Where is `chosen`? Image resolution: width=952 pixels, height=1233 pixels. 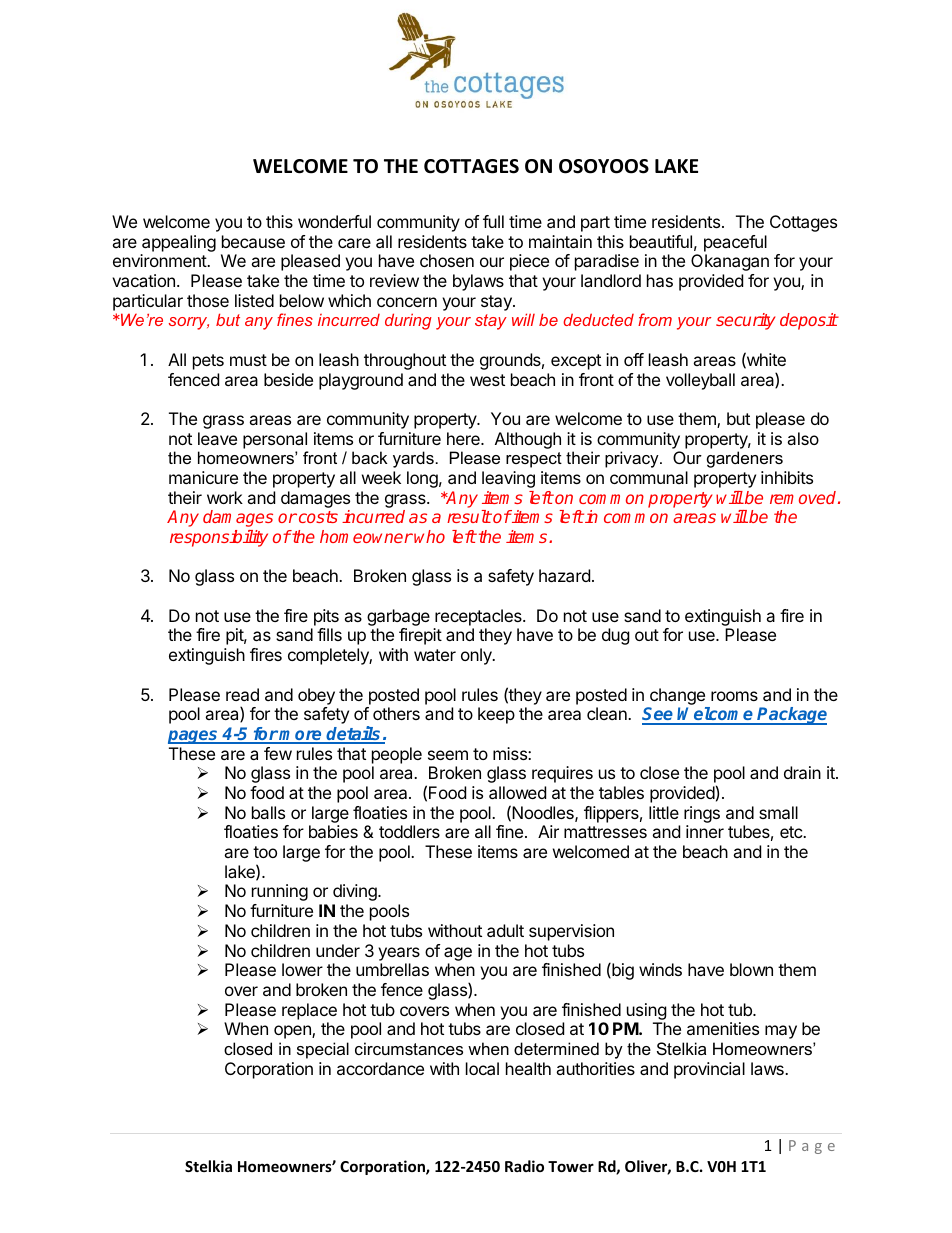 chosen is located at coordinates (447, 260).
